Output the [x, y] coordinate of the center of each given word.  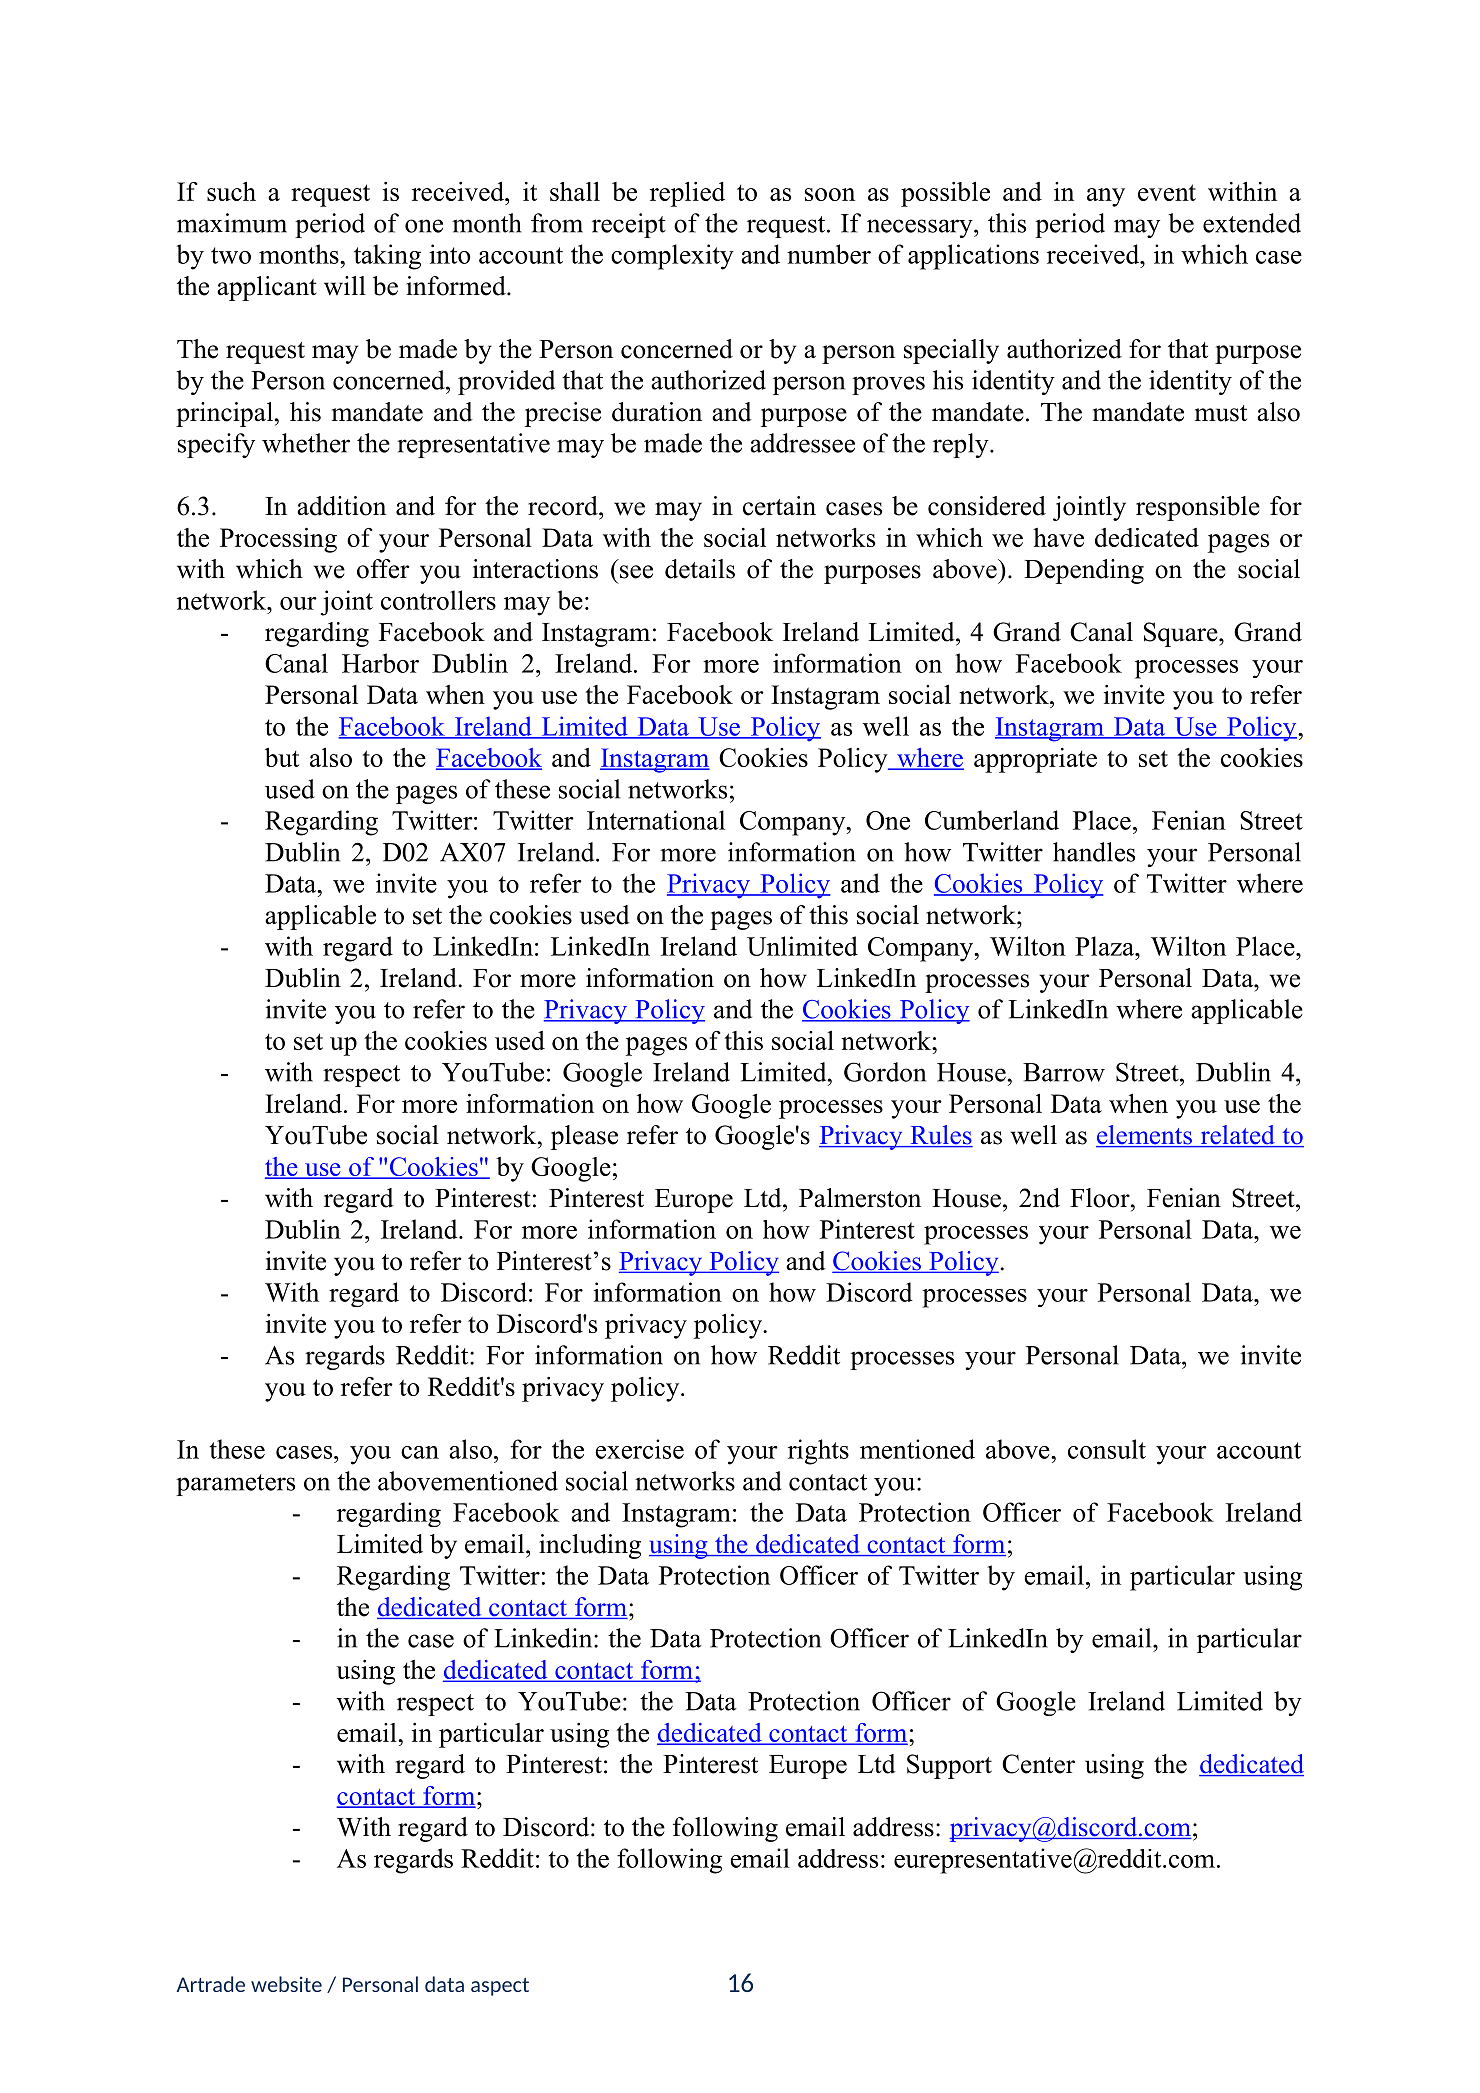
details [700, 569]
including [590, 1546]
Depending [1084, 571]
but [282, 757]
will [345, 286]
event [1167, 192]
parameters [235, 1485]
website [286, 1984]
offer [383, 569]
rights [818, 1452]
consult [1107, 1449]
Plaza [1106, 946]
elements [1145, 1136]
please [584, 1137]
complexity [672, 257]
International [656, 820]
